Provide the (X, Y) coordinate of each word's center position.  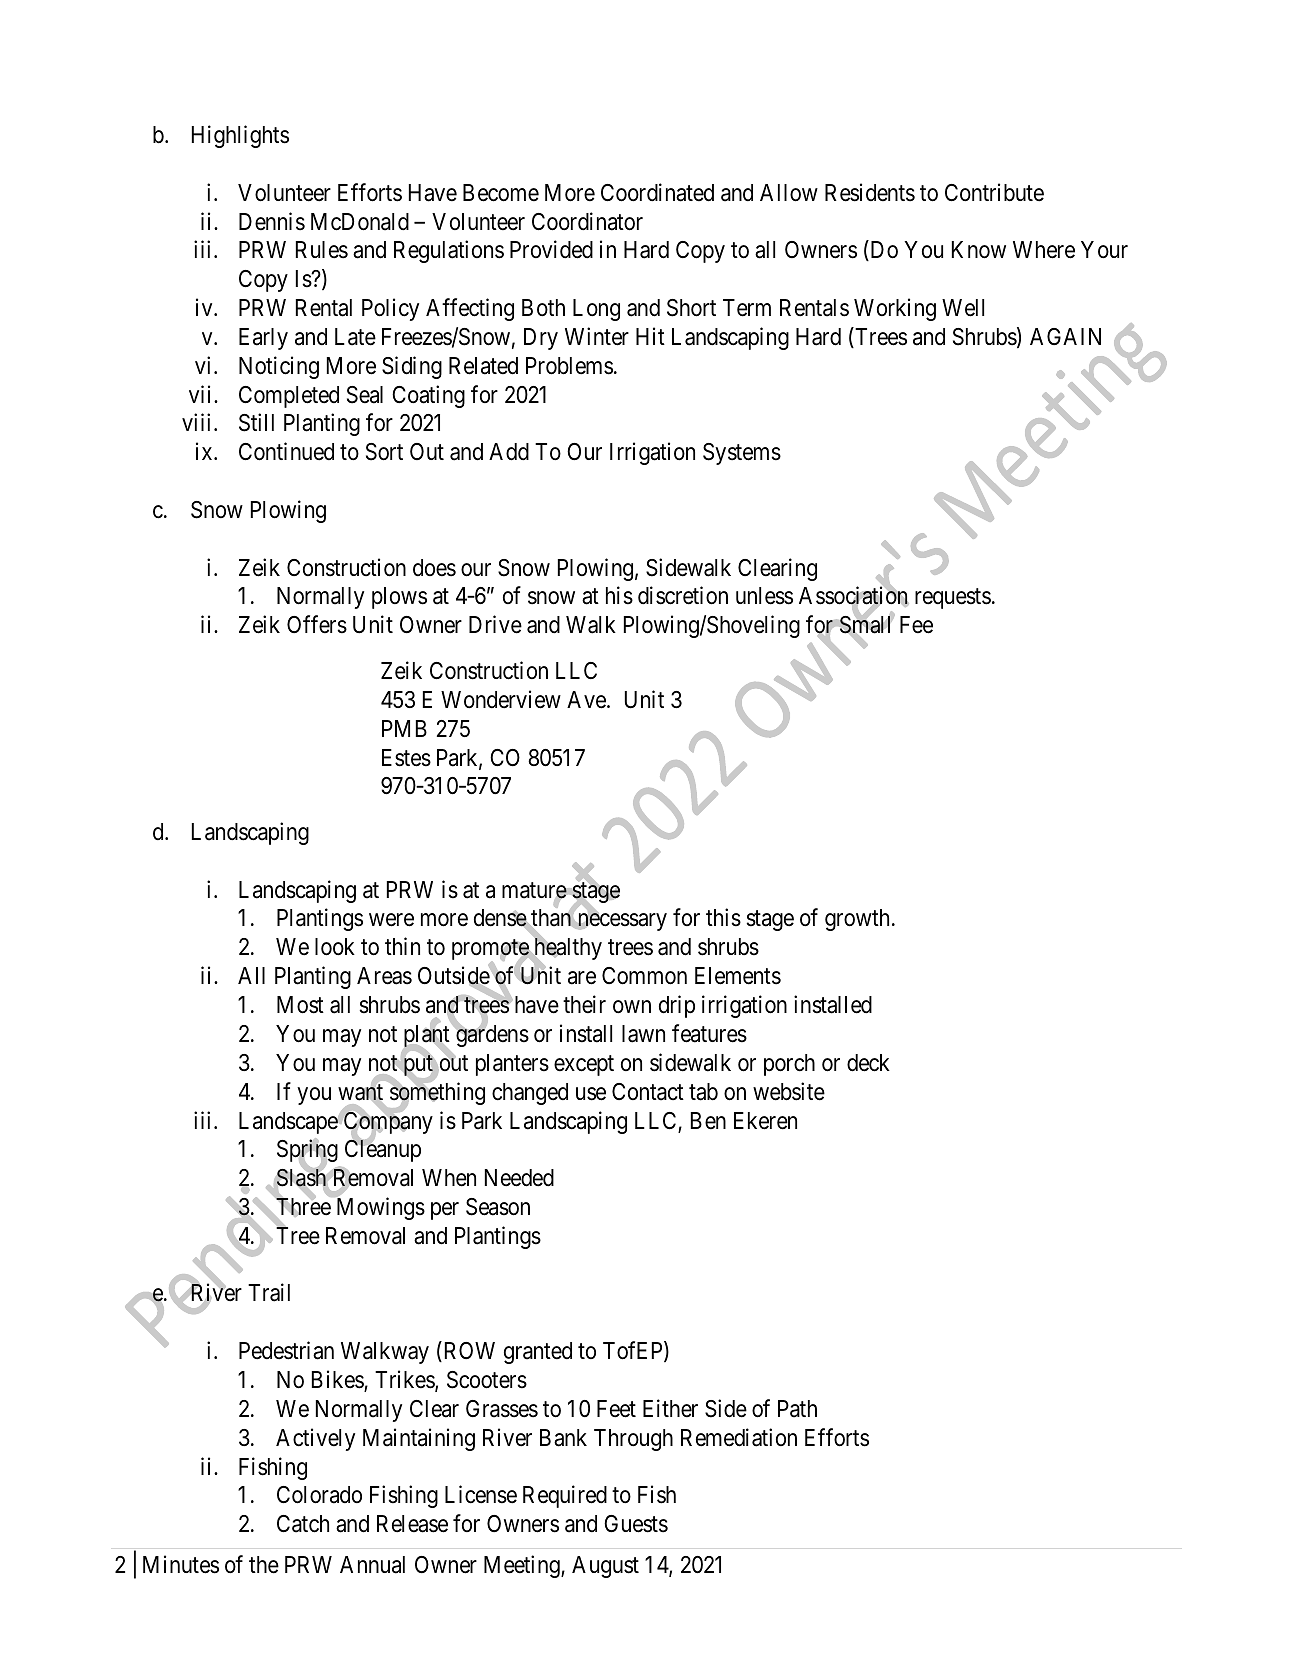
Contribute (994, 192)
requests (953, 599)
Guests (636, 1524)
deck (868, 1063)
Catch (303, 1524)
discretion (683, 595)
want (360, 1093)
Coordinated (657, 192)
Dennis (272, 221)
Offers (317, 624)
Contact (648, 1092)
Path (797, 1409)
